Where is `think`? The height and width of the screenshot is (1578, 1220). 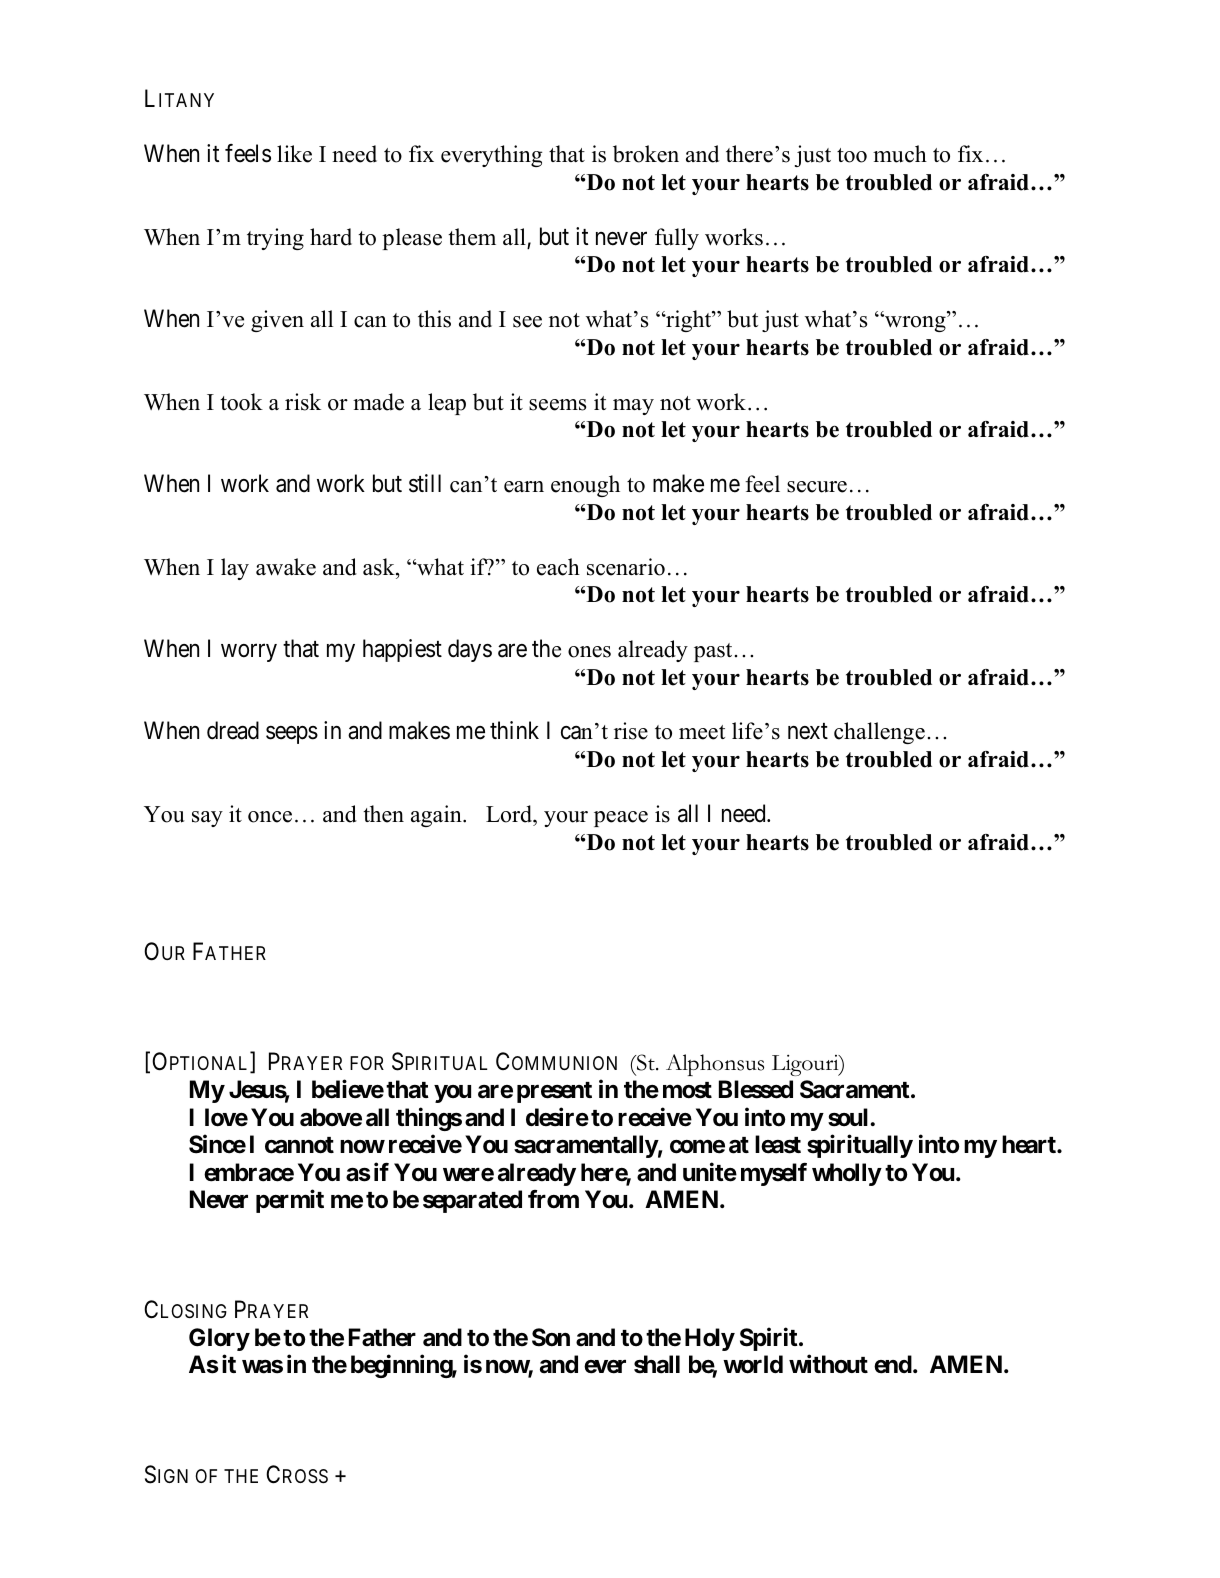
think is located at coordinates (514, 730).
